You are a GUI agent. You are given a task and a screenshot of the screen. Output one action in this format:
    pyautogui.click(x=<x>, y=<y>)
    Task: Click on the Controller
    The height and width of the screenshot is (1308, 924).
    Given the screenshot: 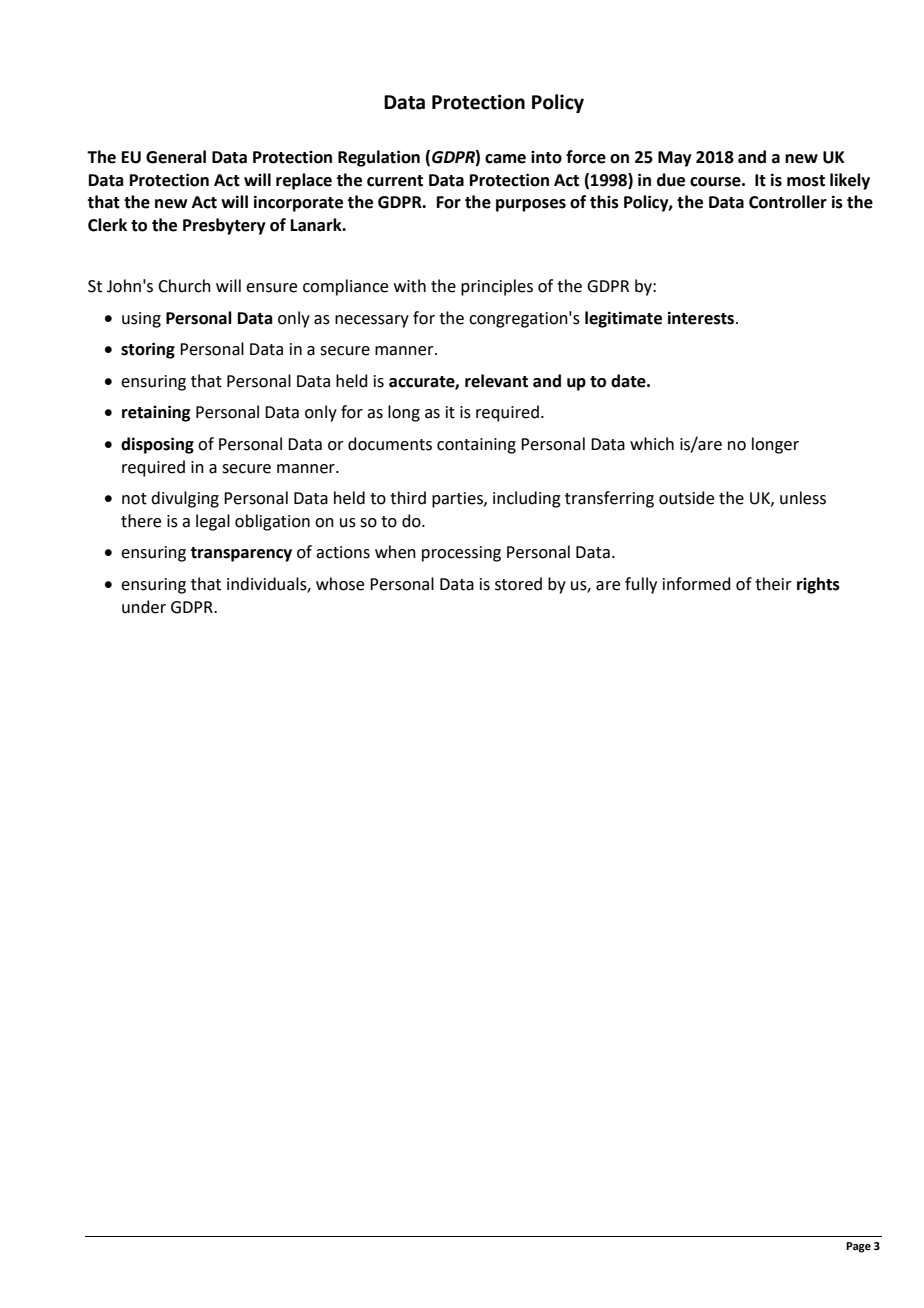 What is the action you would take?
    pyautogui.click(x=788, y=202)
